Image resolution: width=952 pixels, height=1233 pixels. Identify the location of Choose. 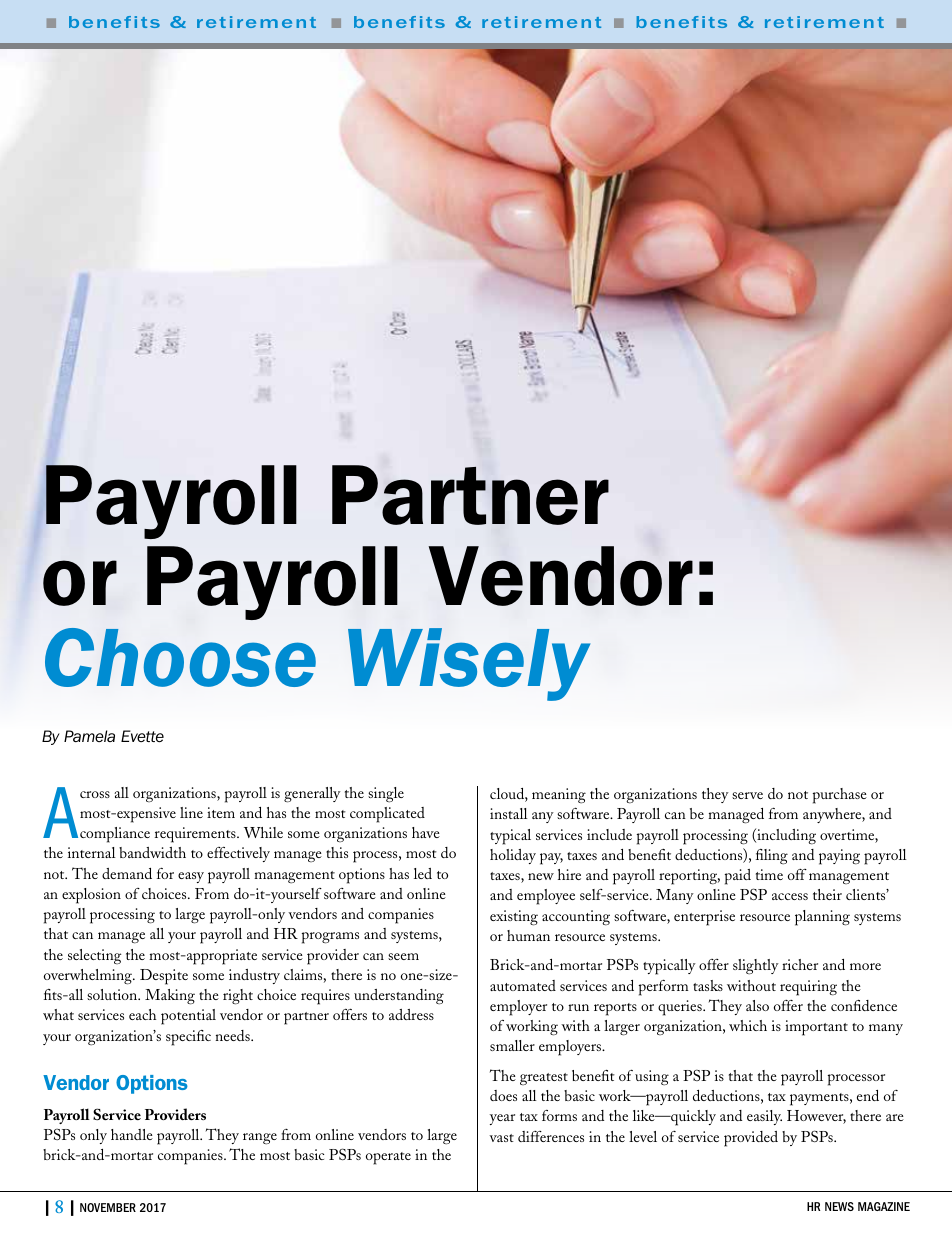
(180, 657).
